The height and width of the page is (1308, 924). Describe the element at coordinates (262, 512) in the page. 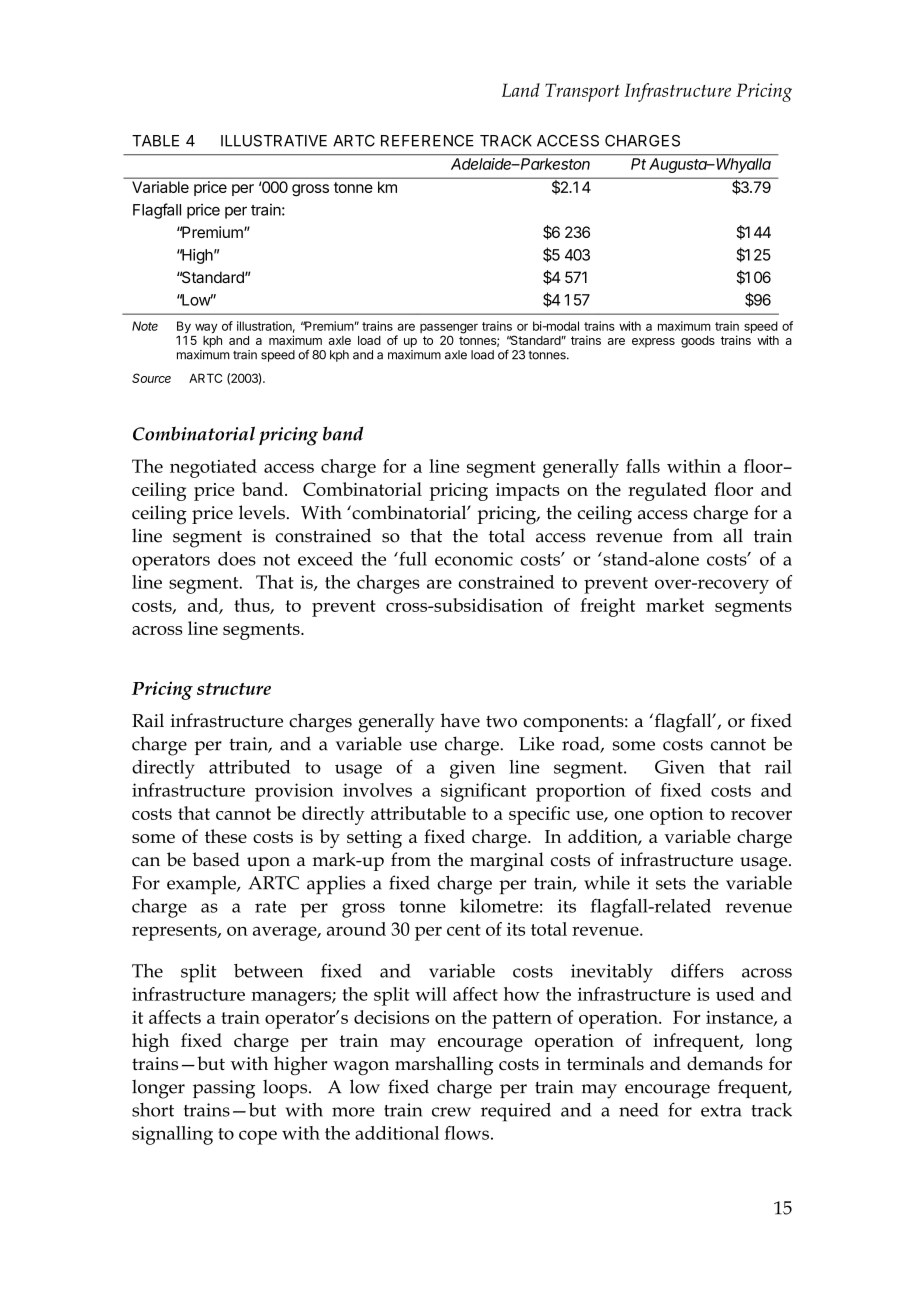

I see `levels` at that location.
